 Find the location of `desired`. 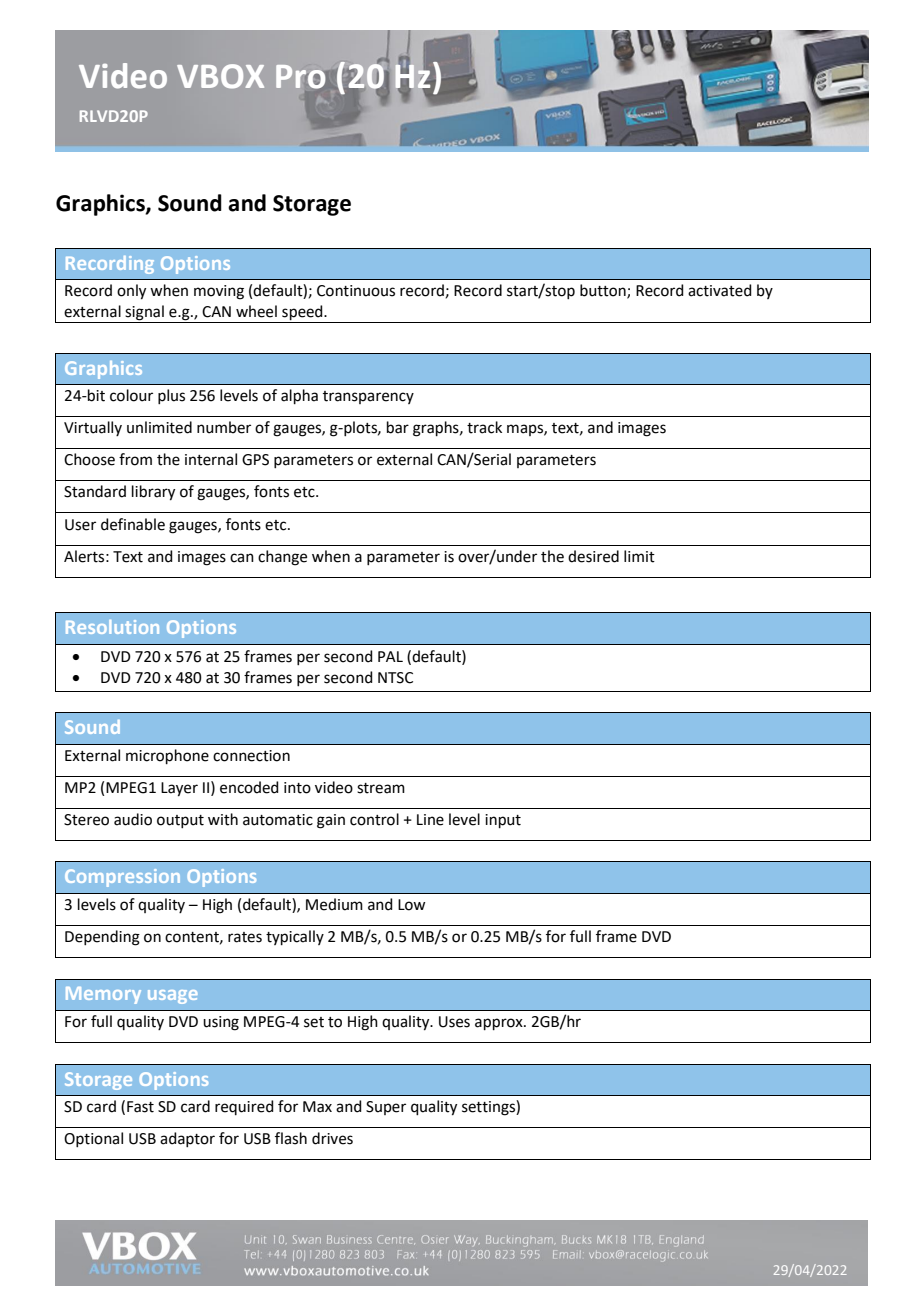

desired is located at coordinates (593, 556).
